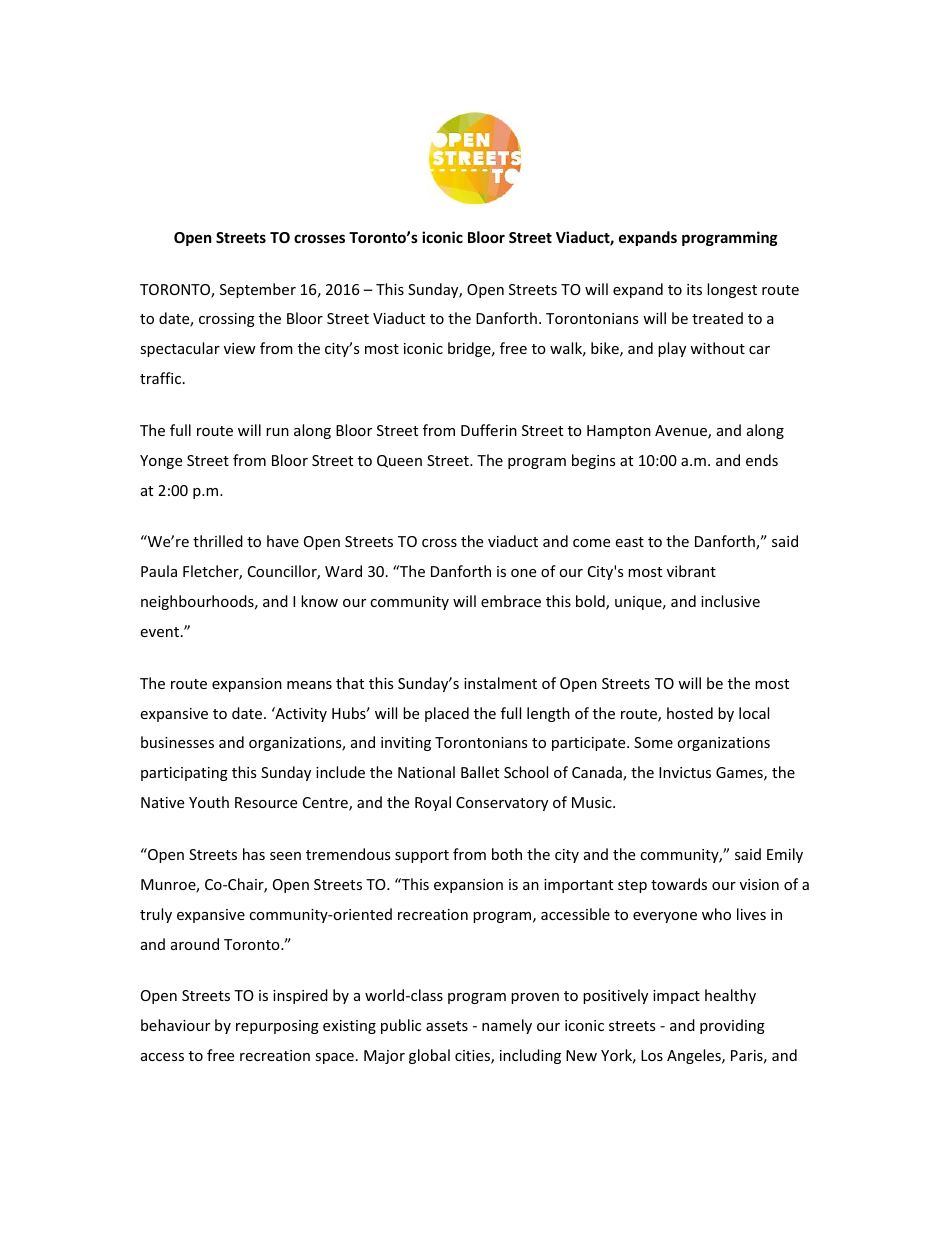 The width and height of the screenshot is (952, 1233). Describe the element at coordinates (759, 884) in the screenshot. I see `vision` at that location.
